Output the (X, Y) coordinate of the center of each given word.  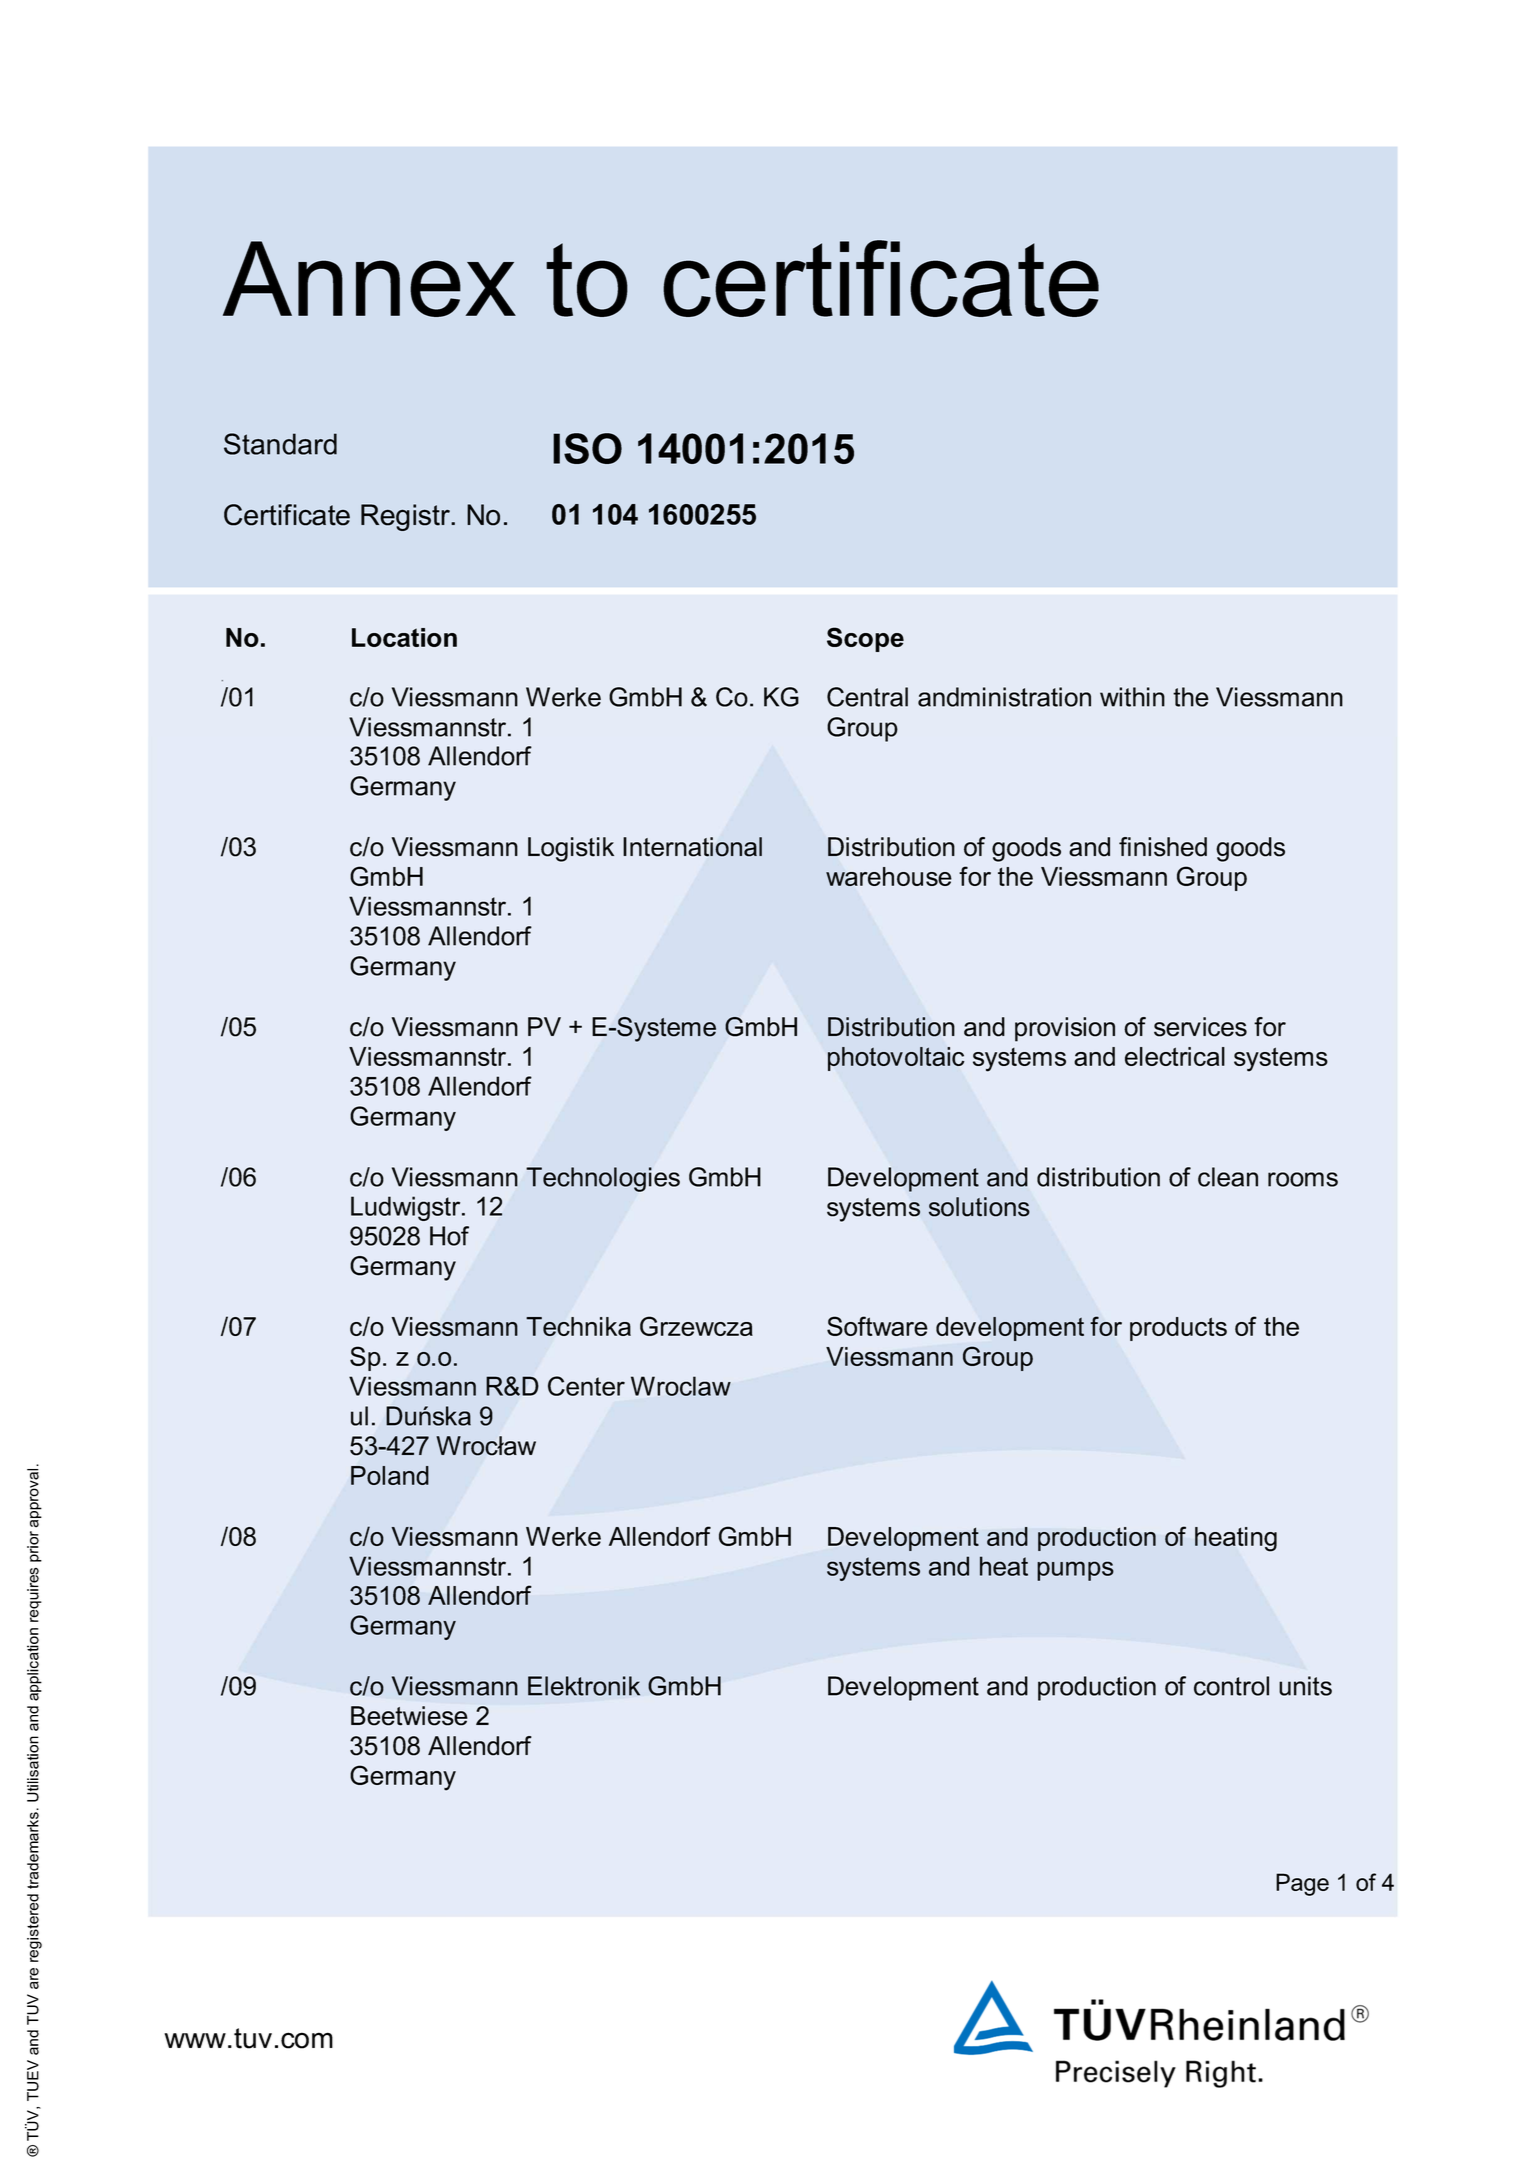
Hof (449, 1236)
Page (1302, 1884)
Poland (390, 1475)
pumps (1075, 1571)
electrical (1175, 1056)
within (1132, 697)
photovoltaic (896, 1059)
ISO (587, 448)
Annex (369, 279)
